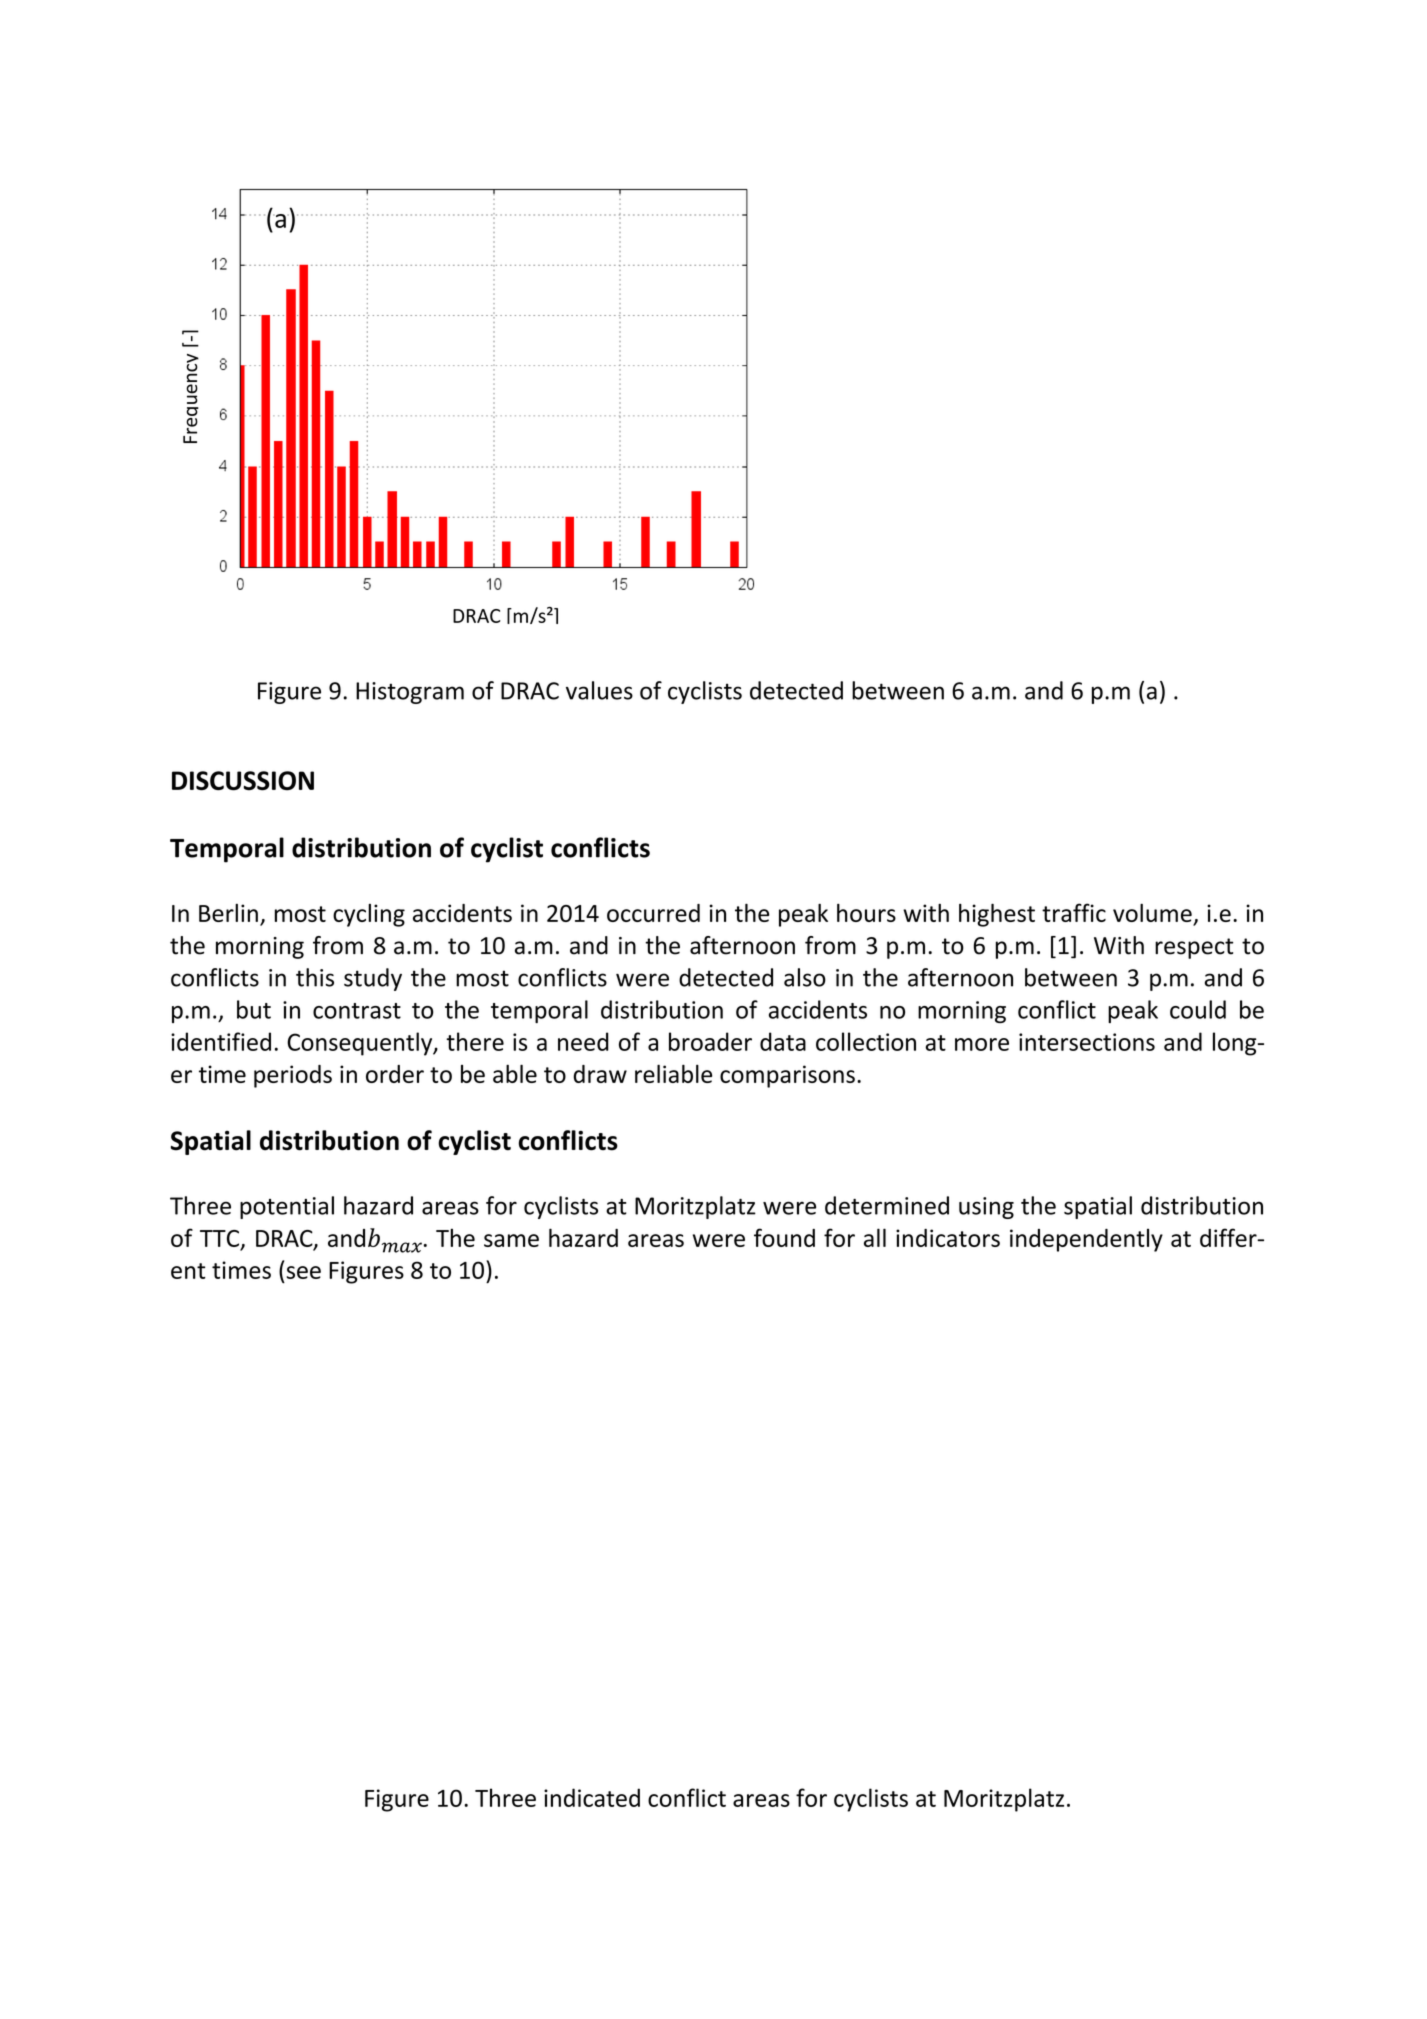 This screenshot has width=1427, height=2019. What do you see at coordinates (369, 915) in the screenshot?
I see `cycling` at bounding box center [369, 915].
